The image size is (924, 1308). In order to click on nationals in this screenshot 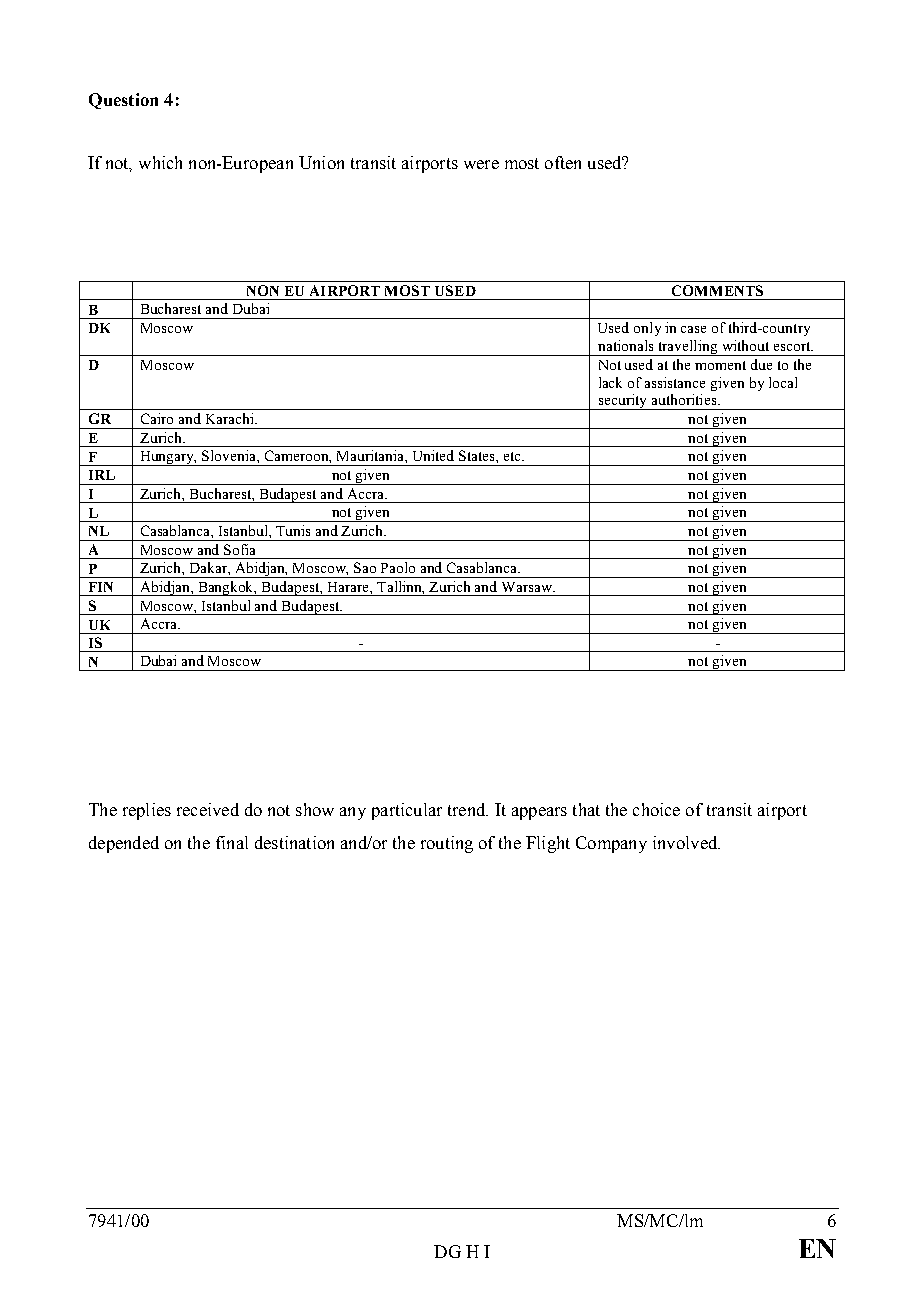, I will do `click(625, 345)`.
